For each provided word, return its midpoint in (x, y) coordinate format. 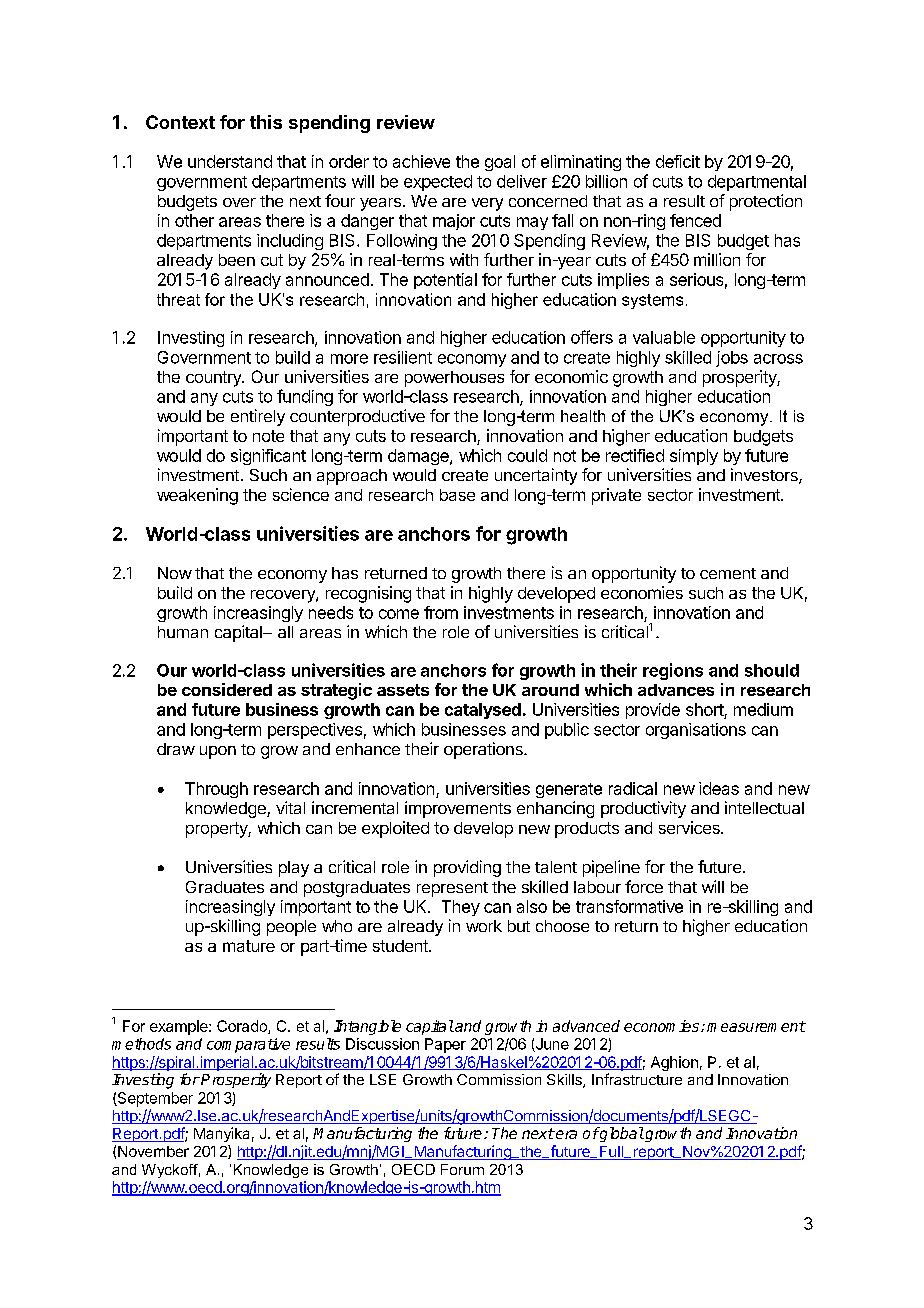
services (690, 827)
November (153, 1151)
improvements (458, 809)
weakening (197, 496)
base (457, 495)
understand (230, 161)
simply (694, 457)
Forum (462, 1169)
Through (216, 790)
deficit (678, 161)
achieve (421, 161)
